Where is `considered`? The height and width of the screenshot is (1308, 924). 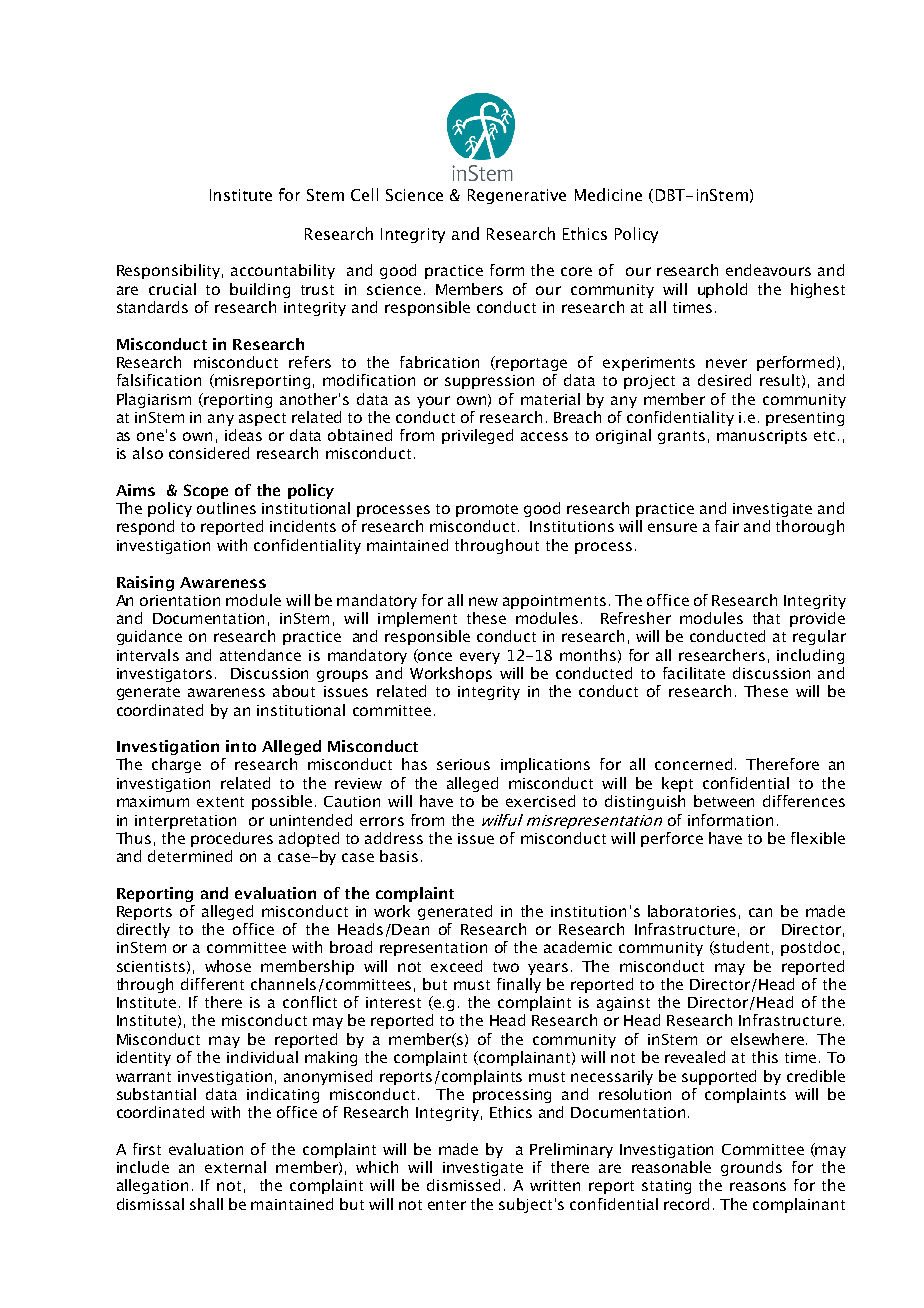 considered is located at coordinates (209, 453).
